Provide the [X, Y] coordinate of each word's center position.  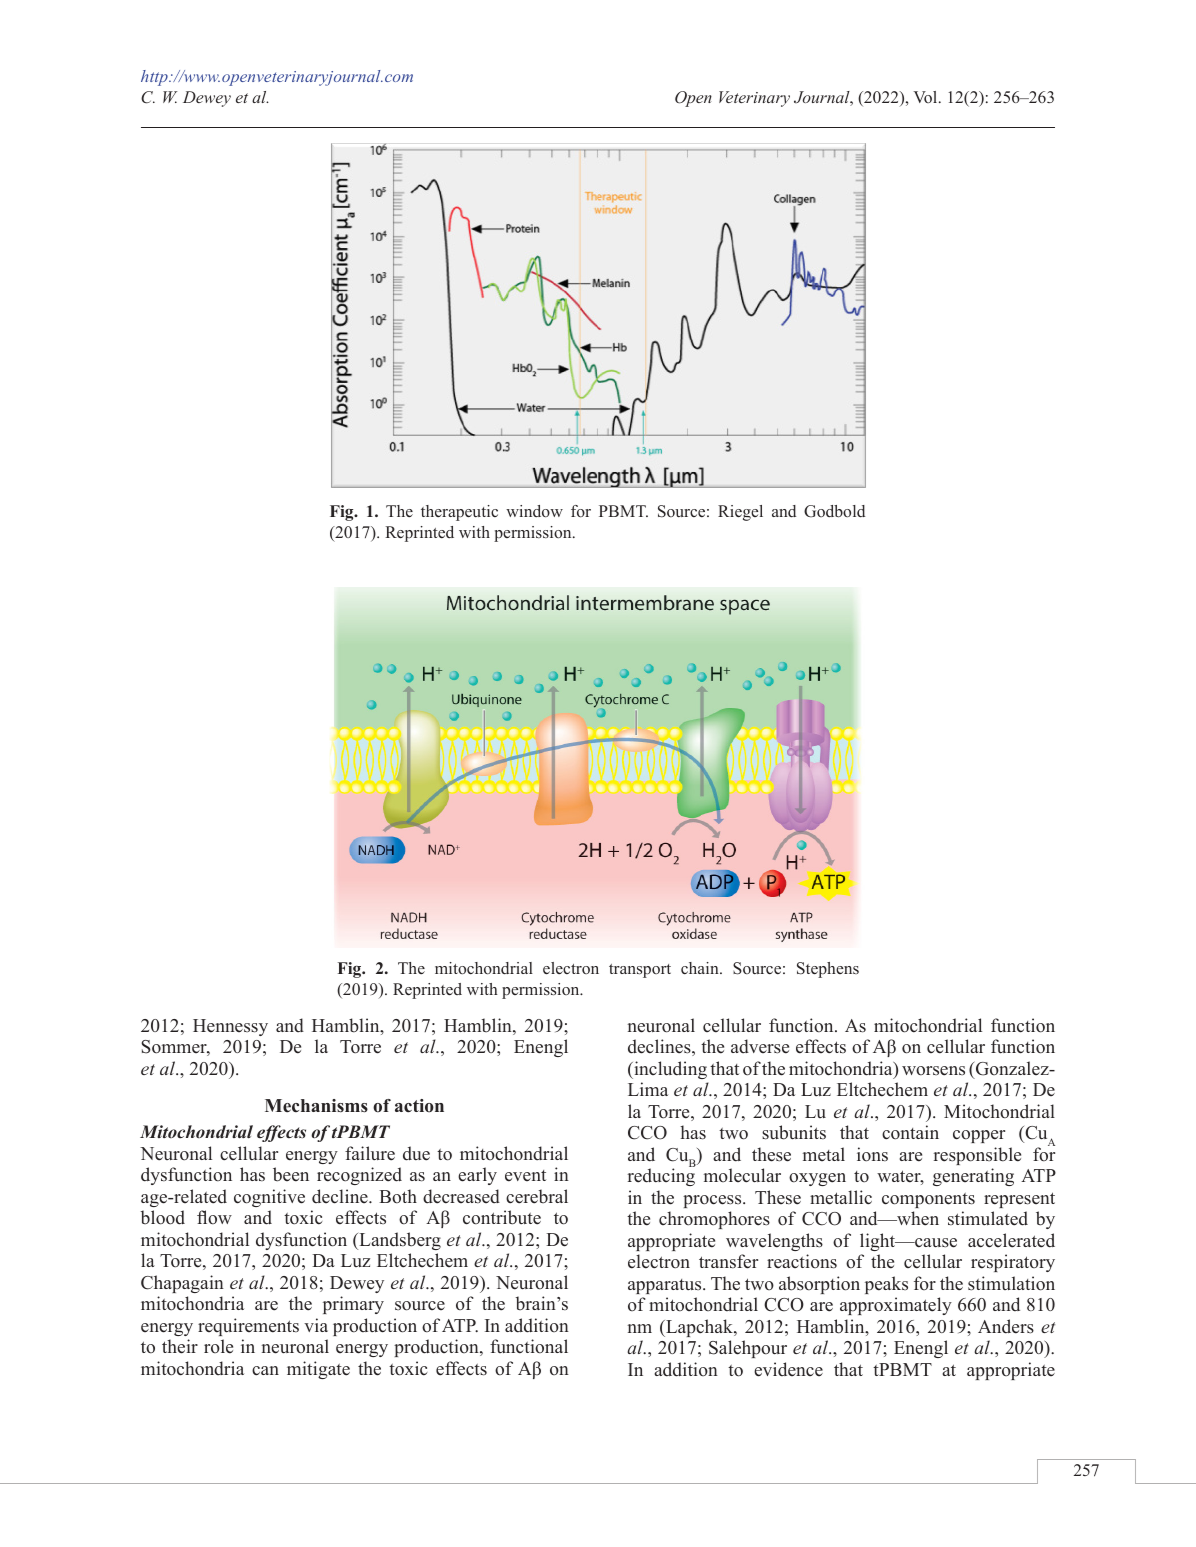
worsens [933, 1071]
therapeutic [459, 513]
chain [701, 968]
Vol [926, 97]
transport [640, 971]
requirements [248, 1327]
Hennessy [230, 1027]
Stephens [828, 970]
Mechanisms [316, 1106]
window [534, 511]
